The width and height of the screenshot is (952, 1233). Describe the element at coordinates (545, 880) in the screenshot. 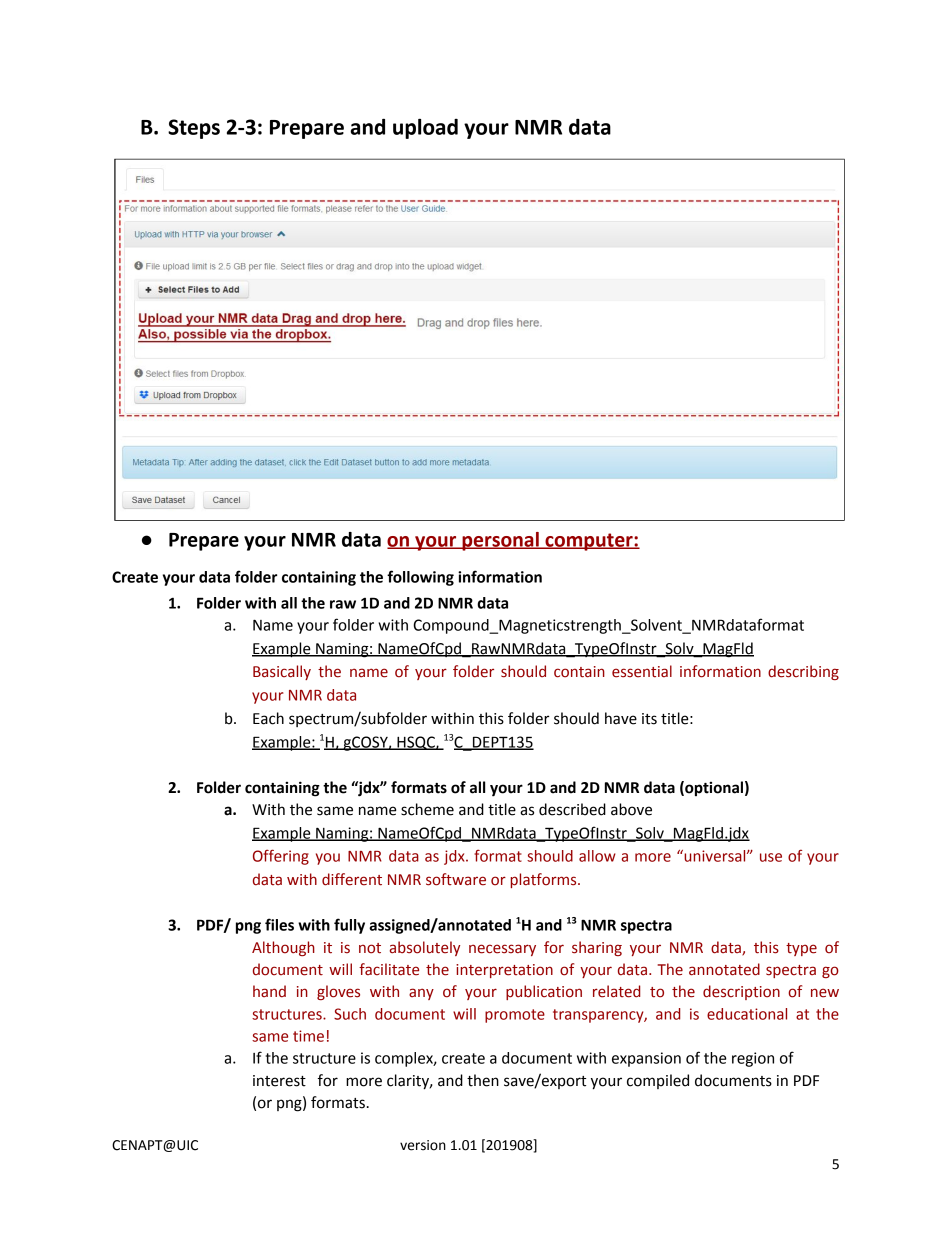

I see `platforms` at that location.
